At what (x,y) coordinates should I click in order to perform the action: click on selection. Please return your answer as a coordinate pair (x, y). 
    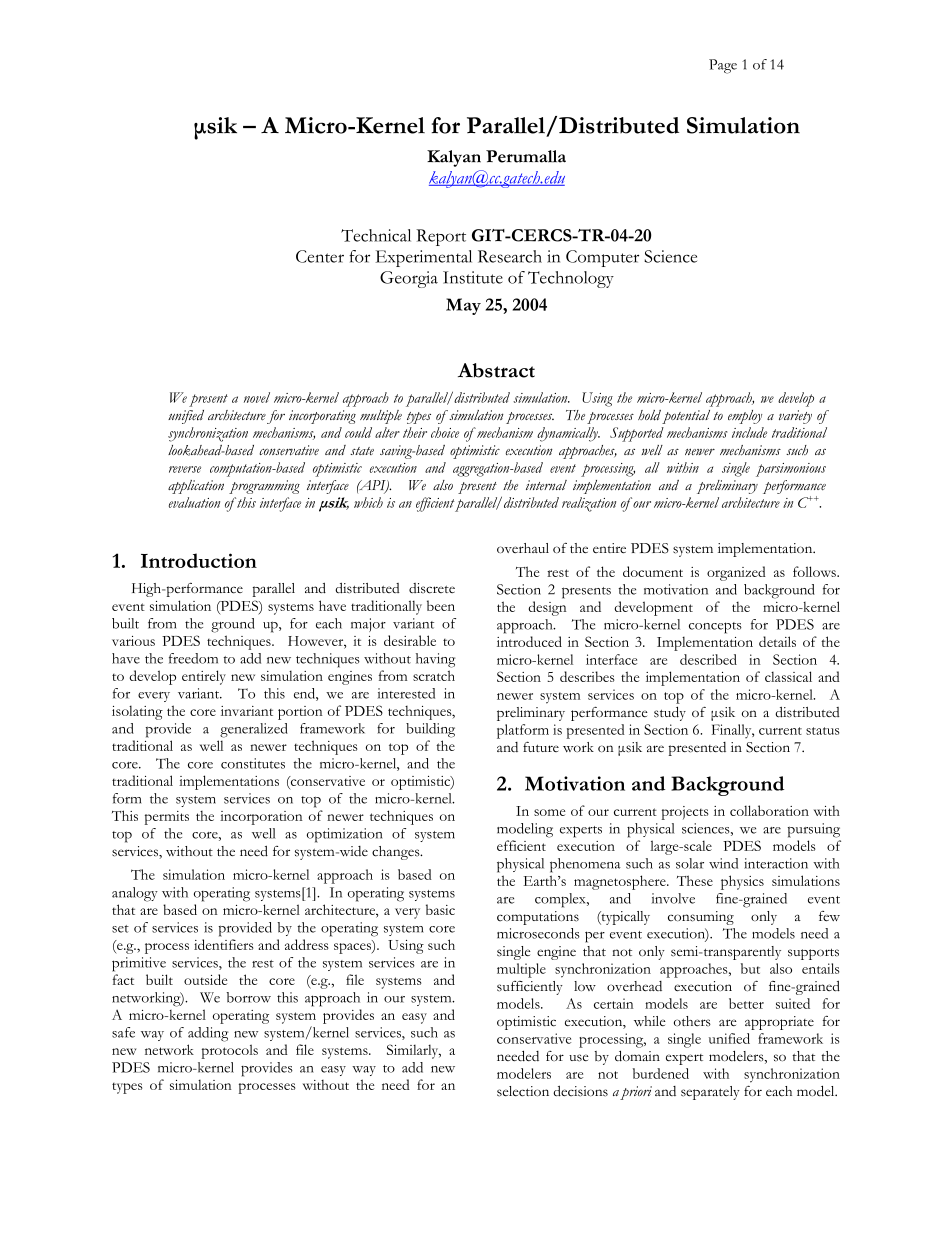
    Looking at the image, I should click on (523, 1091).
